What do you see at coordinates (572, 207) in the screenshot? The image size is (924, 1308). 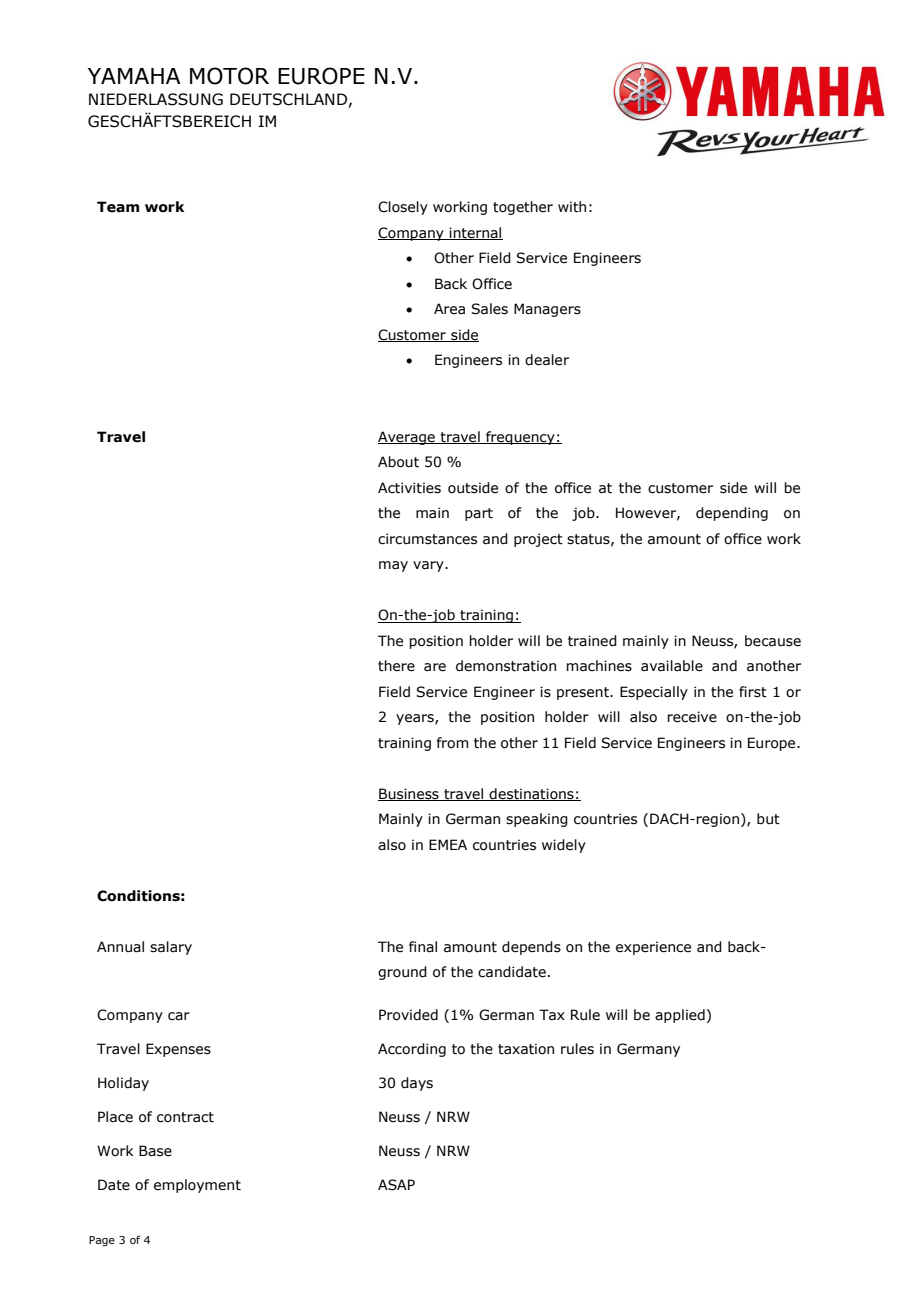 I see `with` at bounding box center [572, 207].
